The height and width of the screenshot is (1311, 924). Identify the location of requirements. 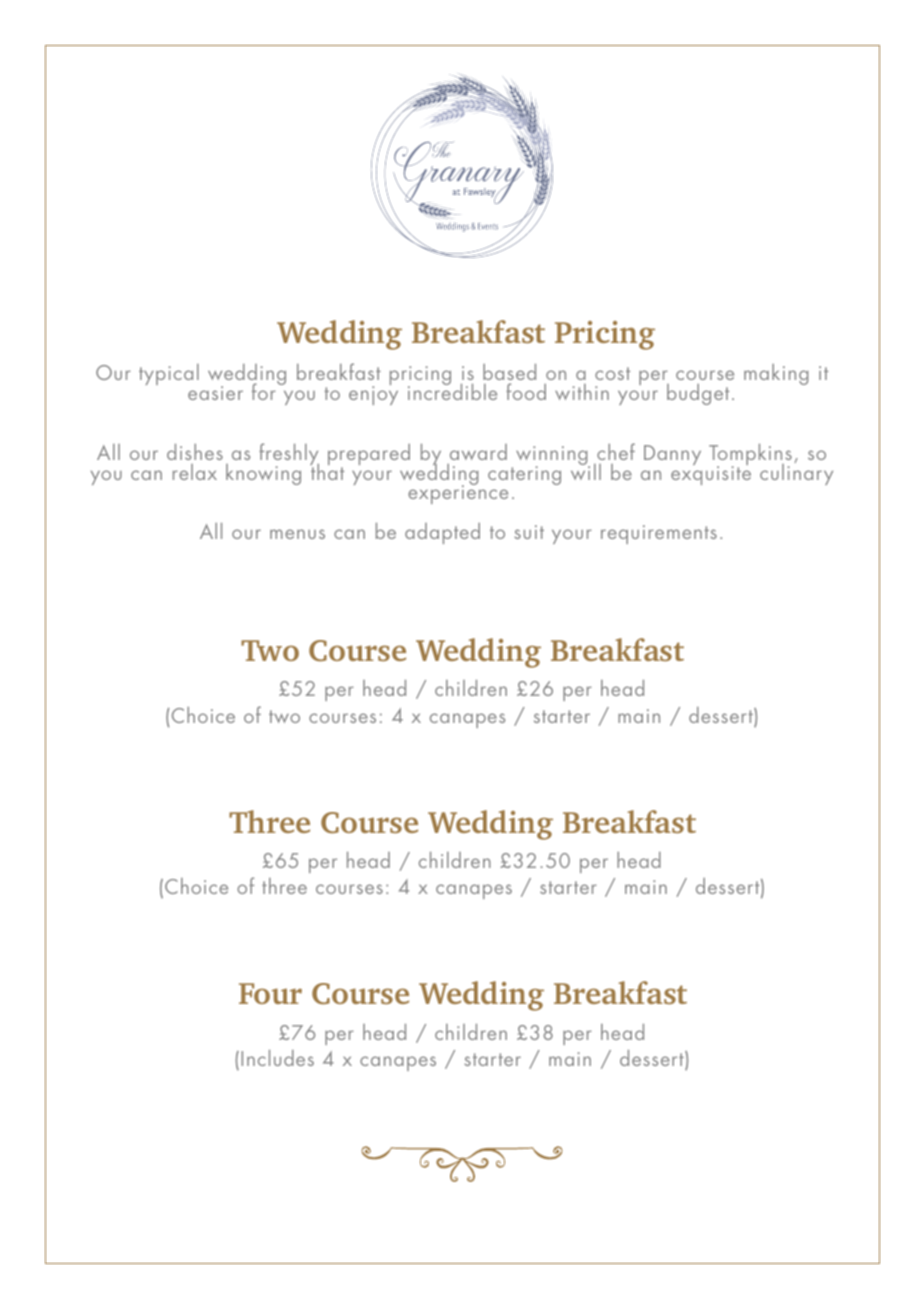
(659, 534).
